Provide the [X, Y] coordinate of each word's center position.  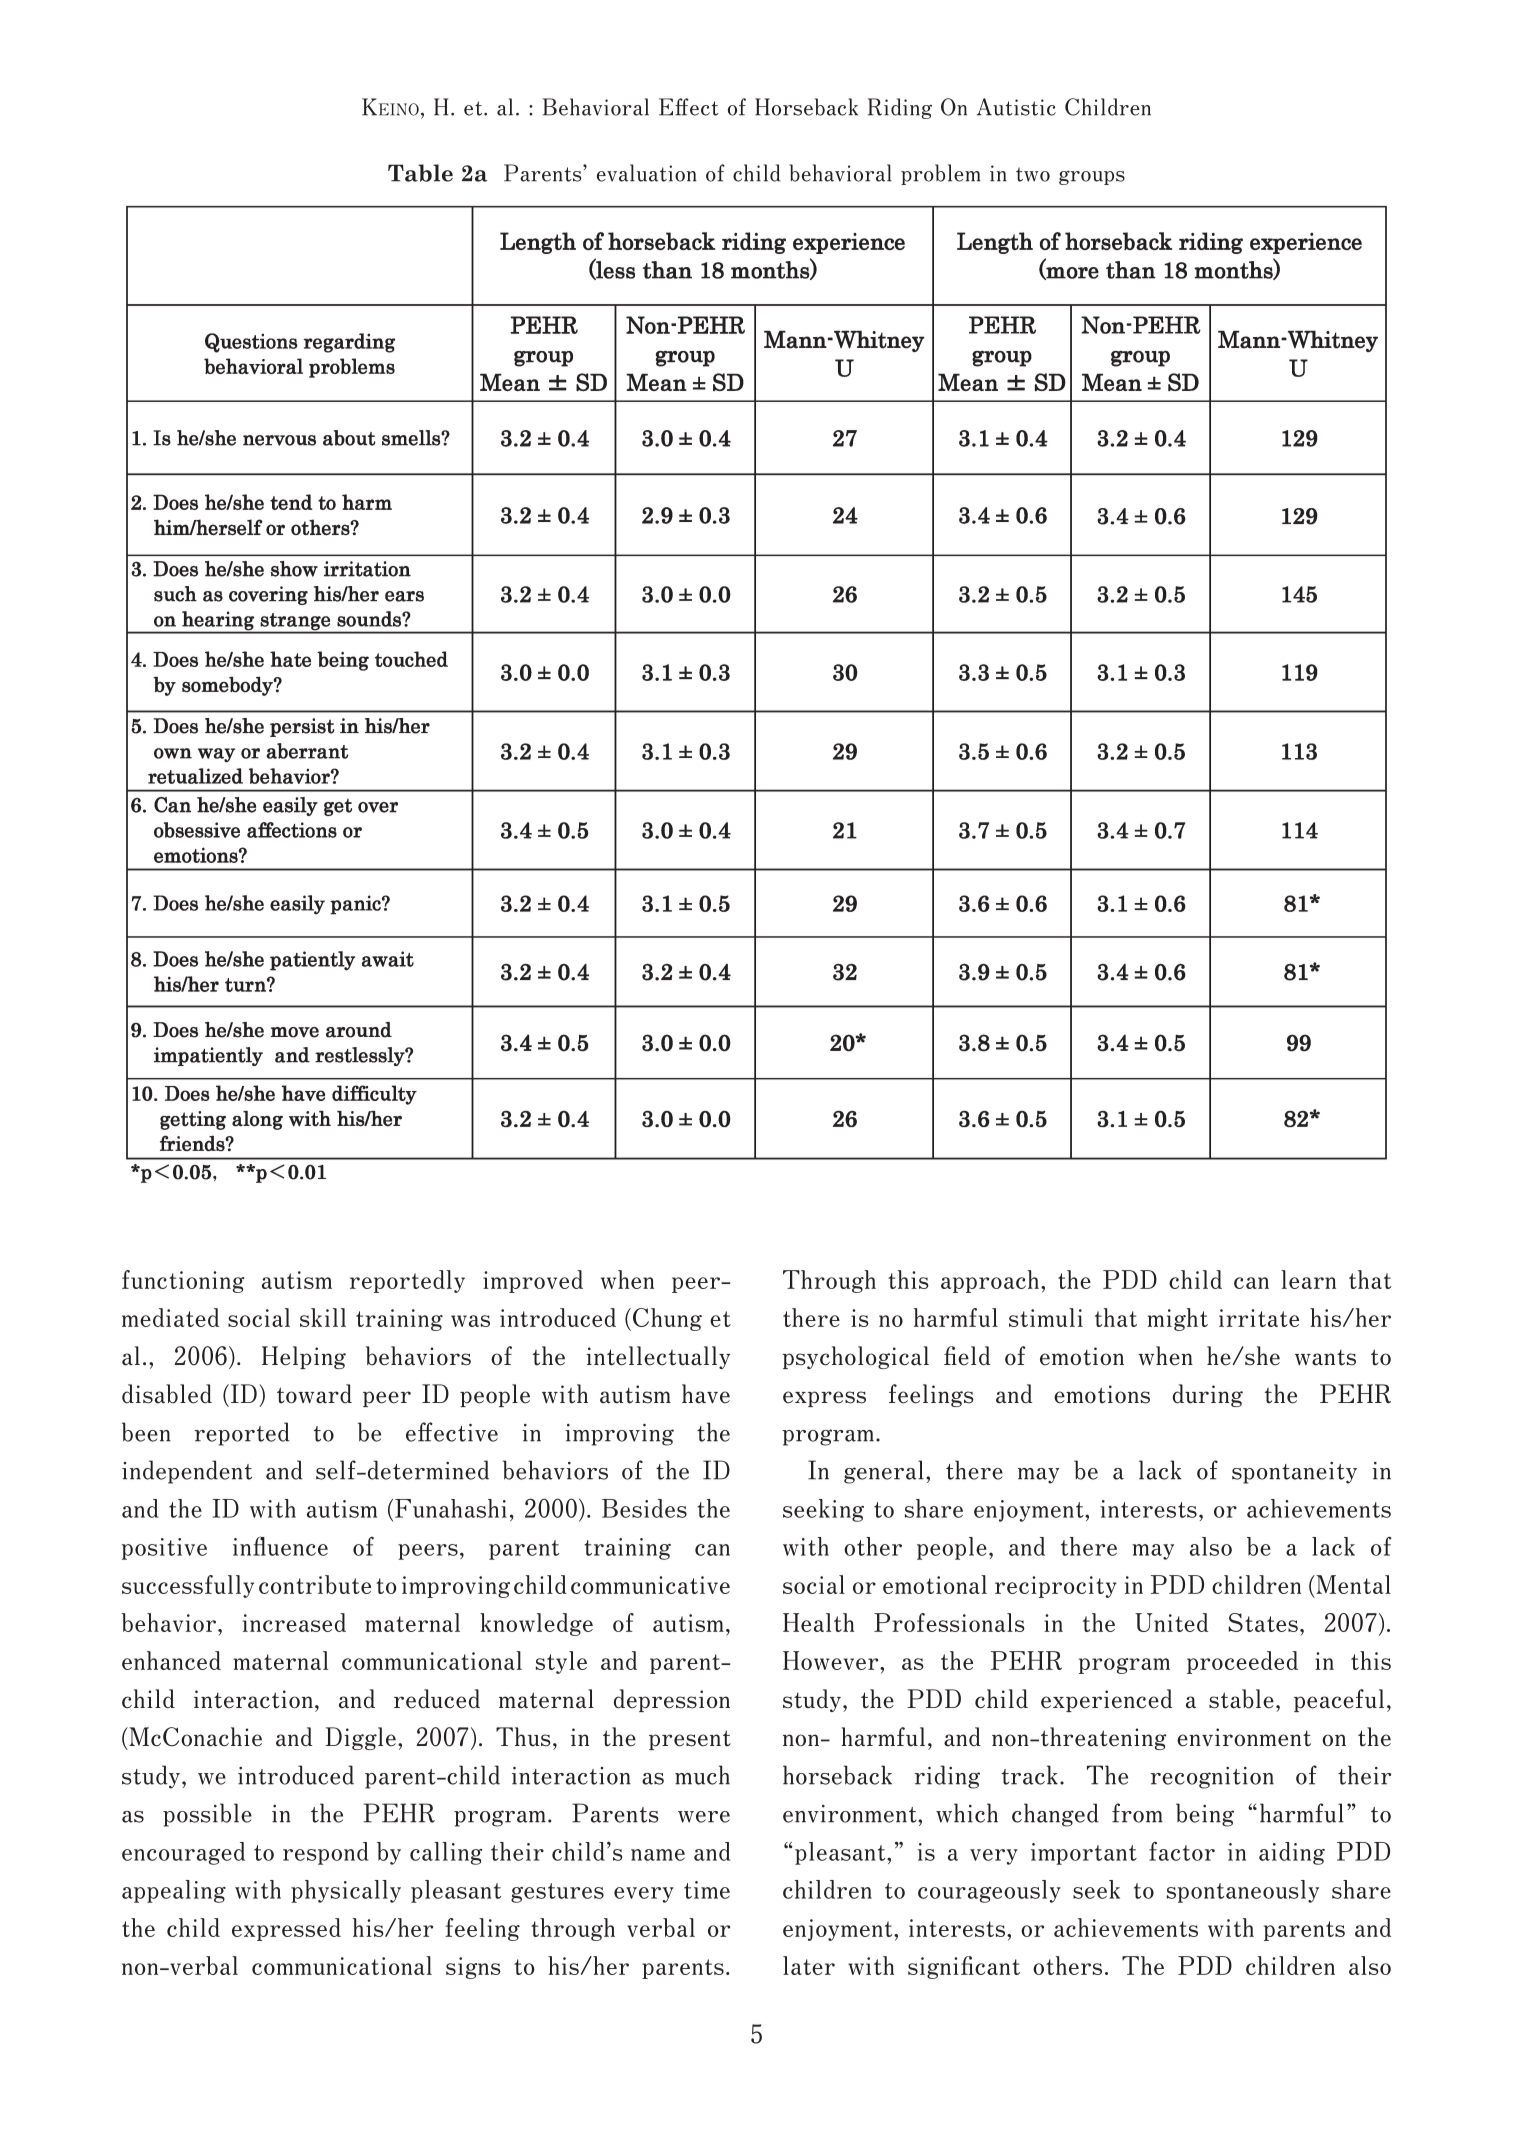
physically [346, 1891]
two [1033, 174]
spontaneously [1243, 1891]
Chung [667, 1319]
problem [941, 174]
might [1178, 1319]
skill [323, 1317]
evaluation [647, 173]
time [707, 1890]
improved [533, 1281]
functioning [183, 1281]
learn [1308, 1279]
